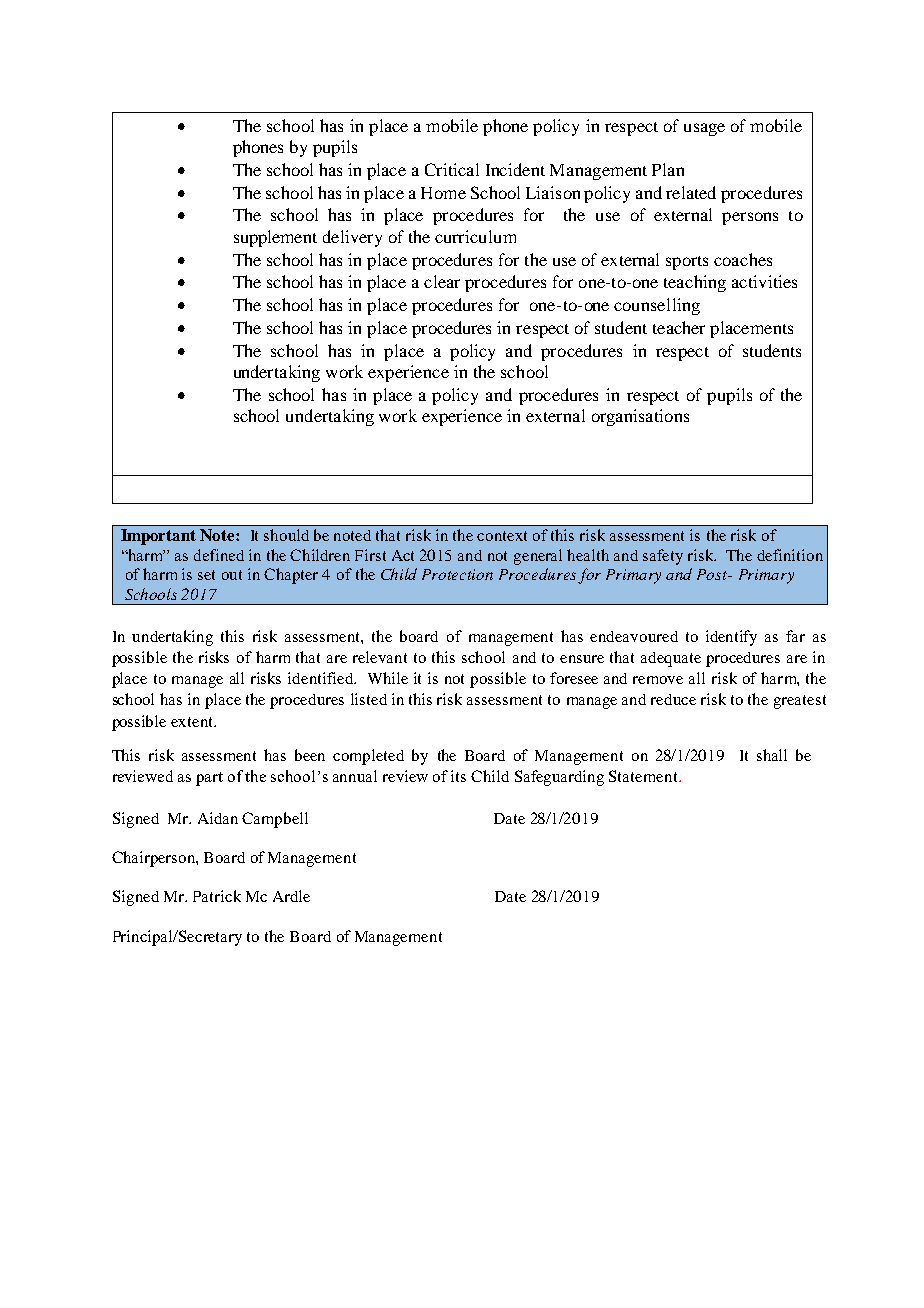 This screenshot has width=924, height=1308. What do you see at coordinates (217, 896) in the screenshot?
I see `Patrick` at bounding box center [217, 896].
